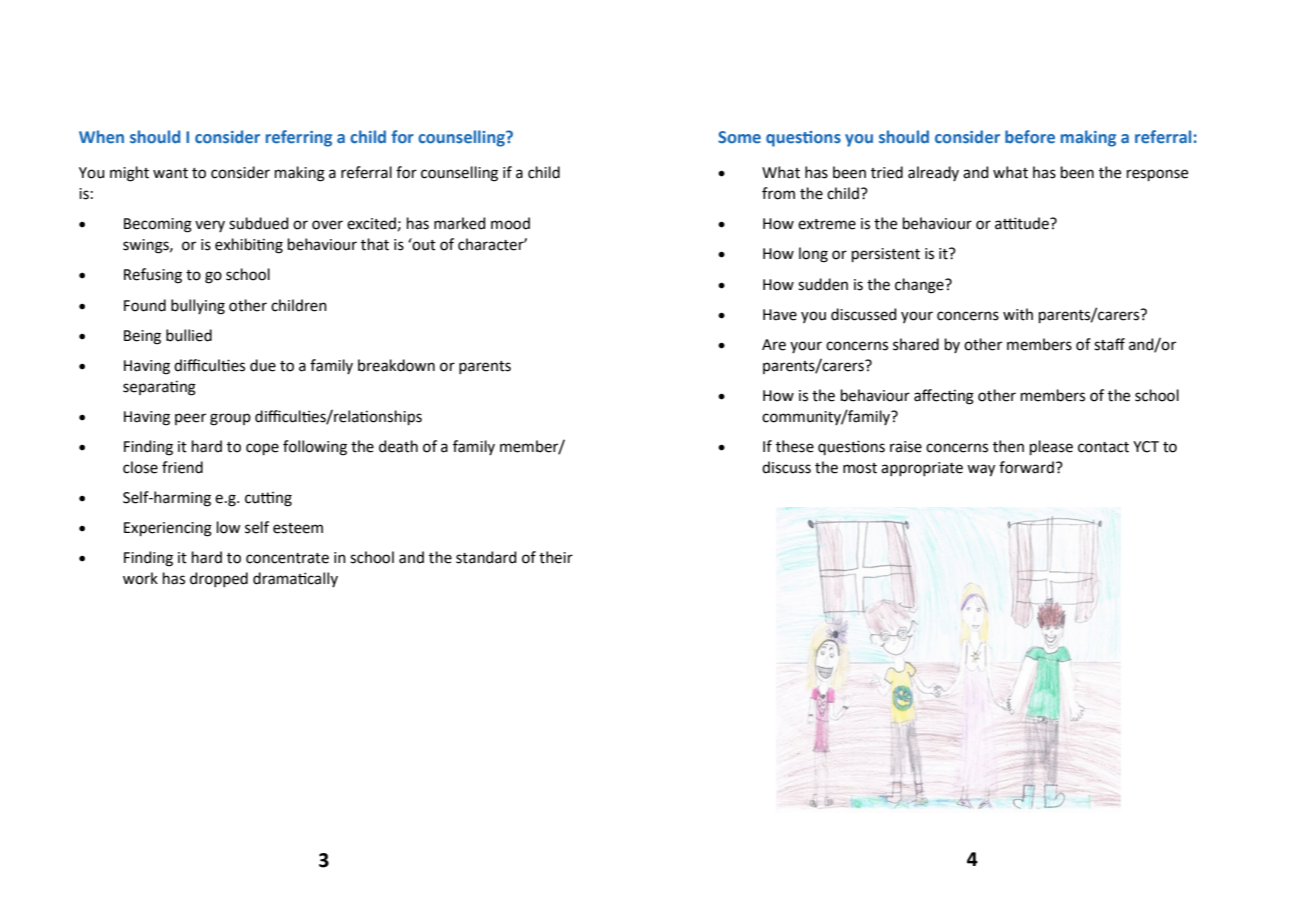 Image resolution: width=1308 pixels, height=924 pixels. Describe the element at coordinates (739, 137) in the image. I see `Some` at that location.
